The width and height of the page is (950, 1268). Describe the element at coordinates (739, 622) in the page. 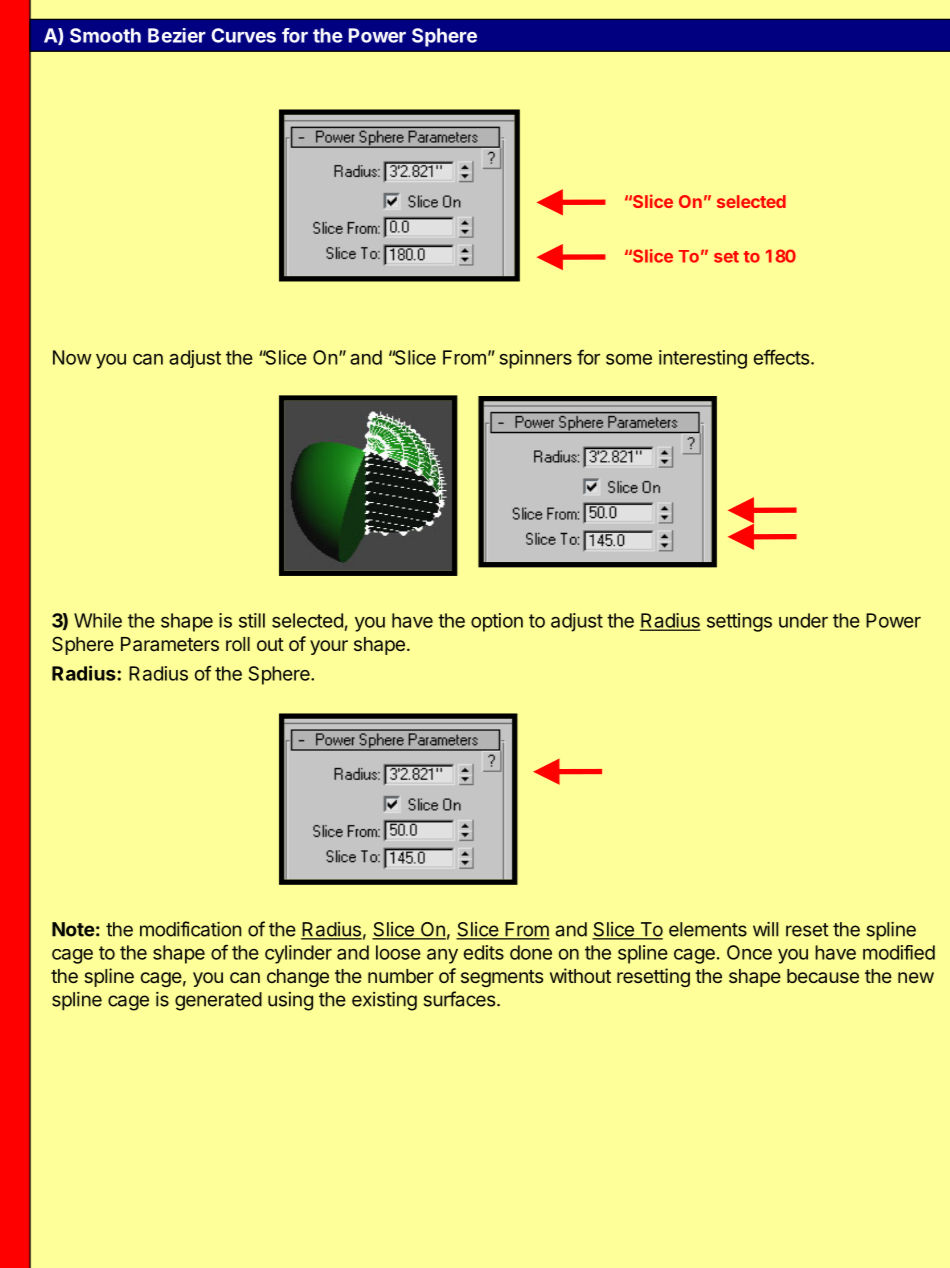

I see `settings` at that location.
